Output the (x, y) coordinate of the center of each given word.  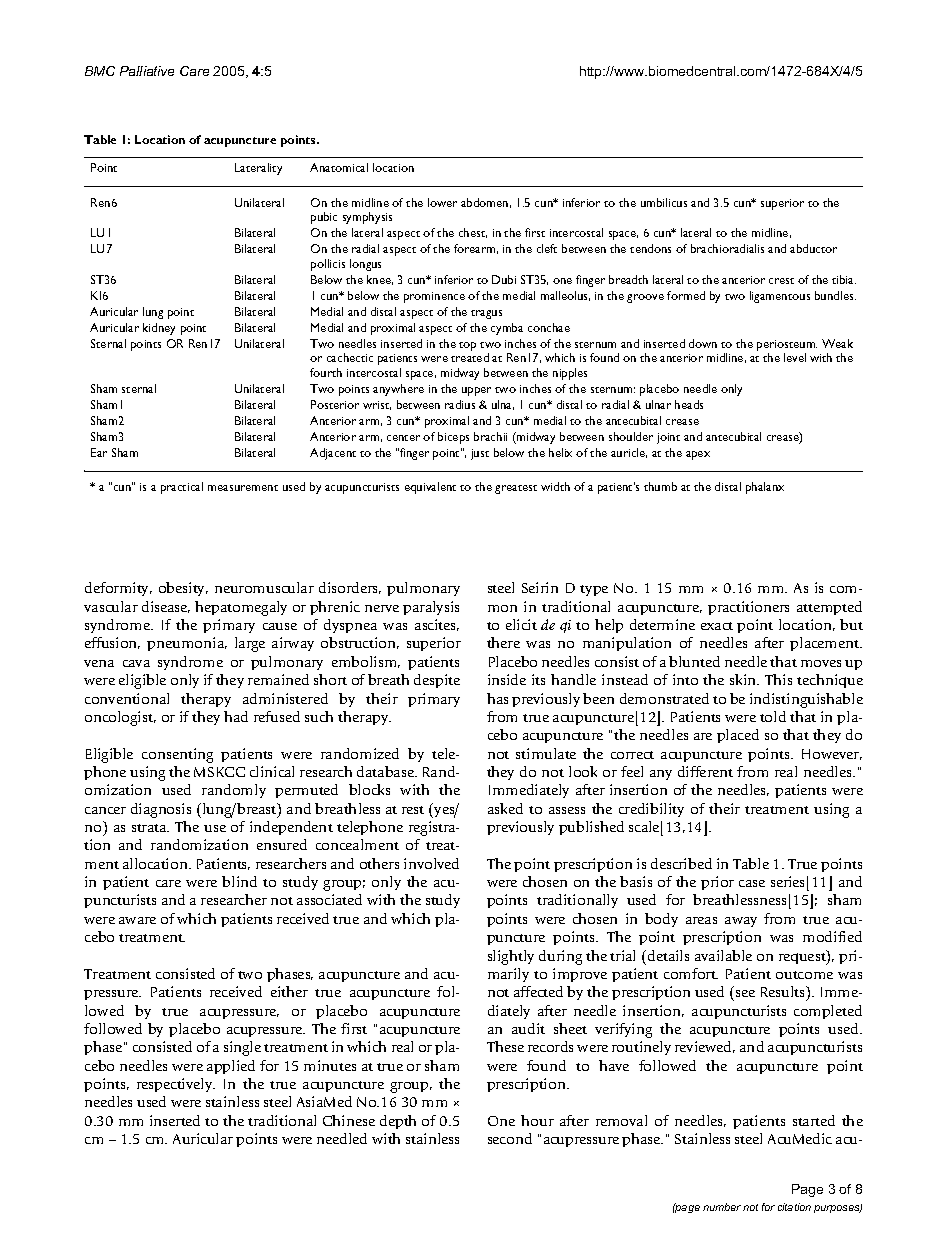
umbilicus (664, 202)
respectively (176, 1085)
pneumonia (187, 644)
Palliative (147, 71)
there (503, 642)
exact (717, 626)
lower (442, 202)
